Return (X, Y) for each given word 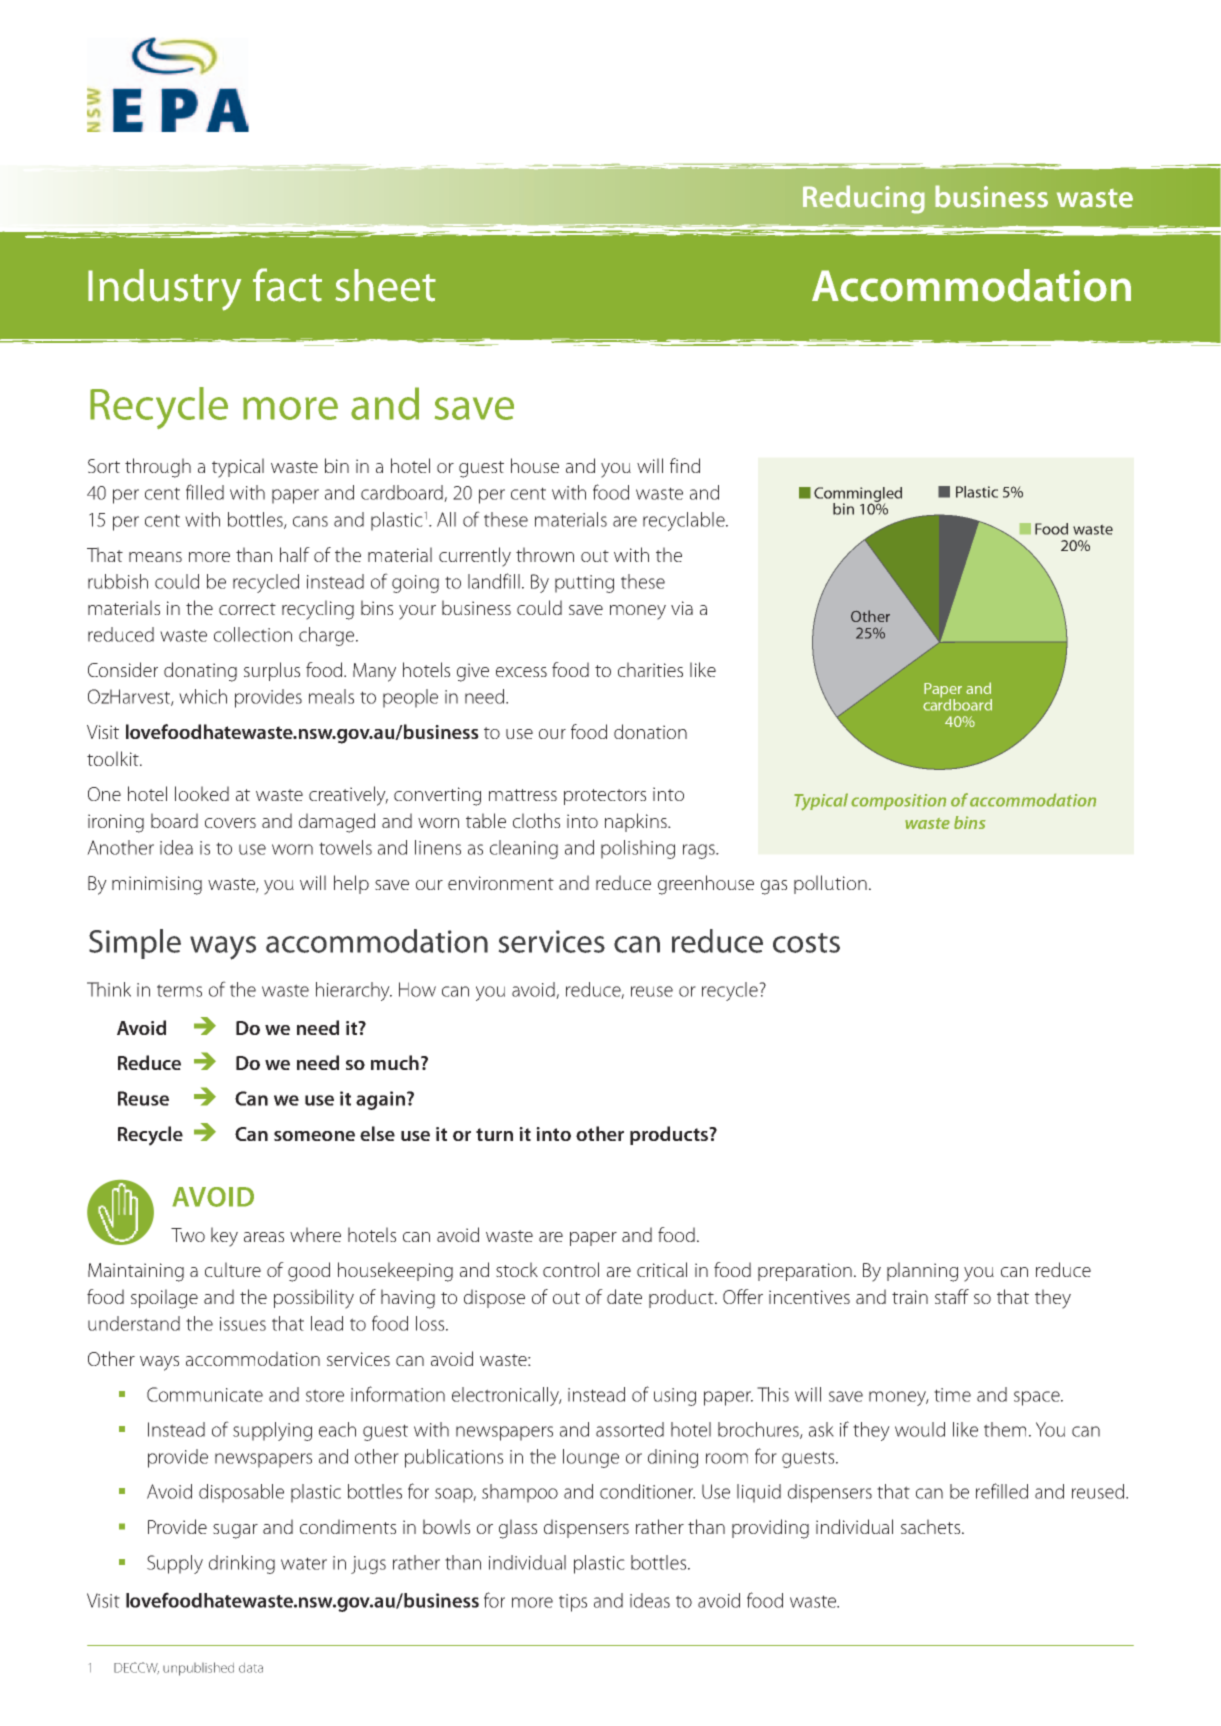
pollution (830, 884)
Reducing (863, 199)
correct (247, 609)
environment (501, 883)
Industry (164, 290)
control (571, 1269)
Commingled (858, 495)
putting (584, 584)
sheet (385, 285)
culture (233, 1269)
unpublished (198, 1669)
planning (922, 1272)
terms (179, 990)
